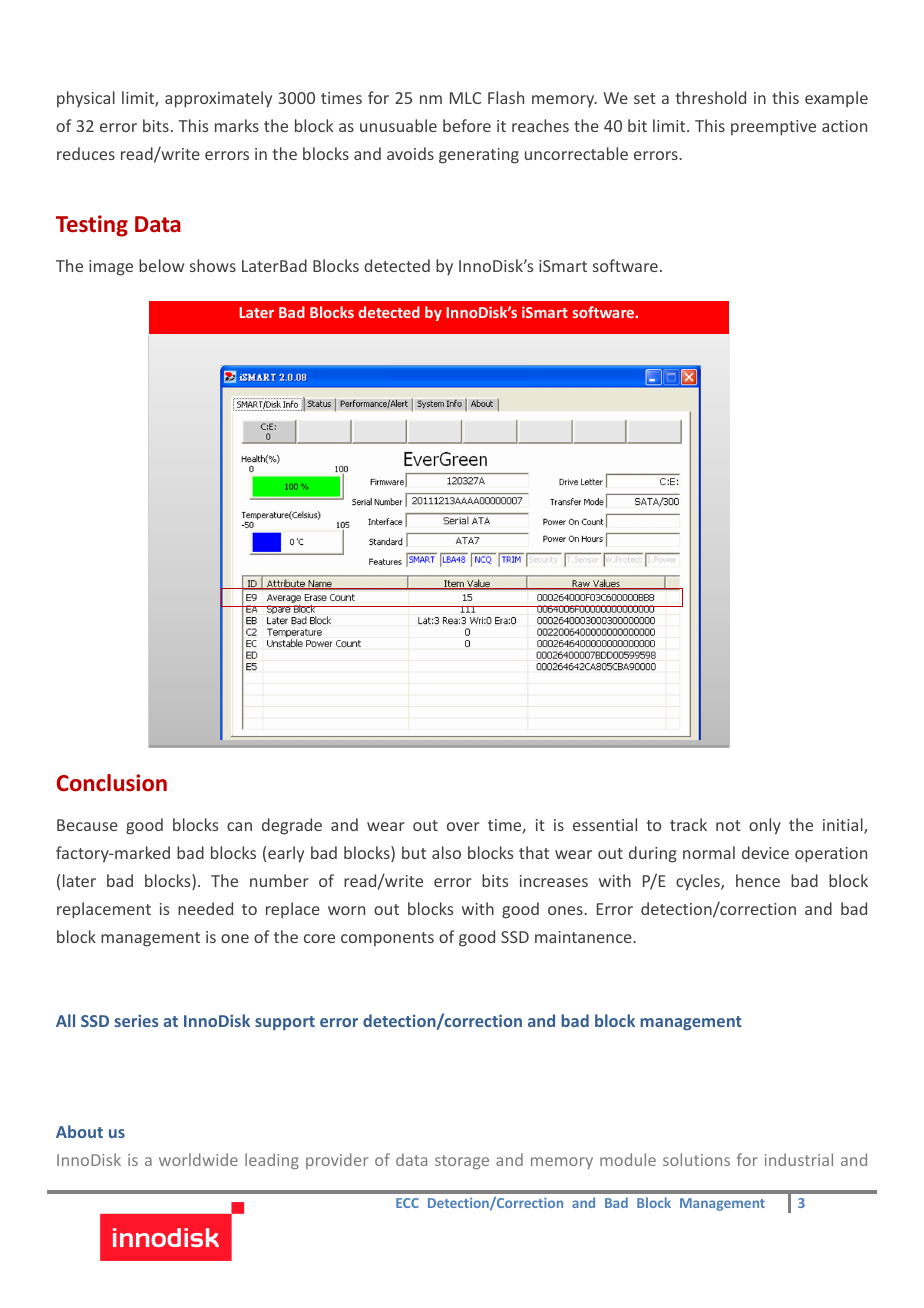 This image has width=924, height=1308. I want to click on over, so click(463, 826).
